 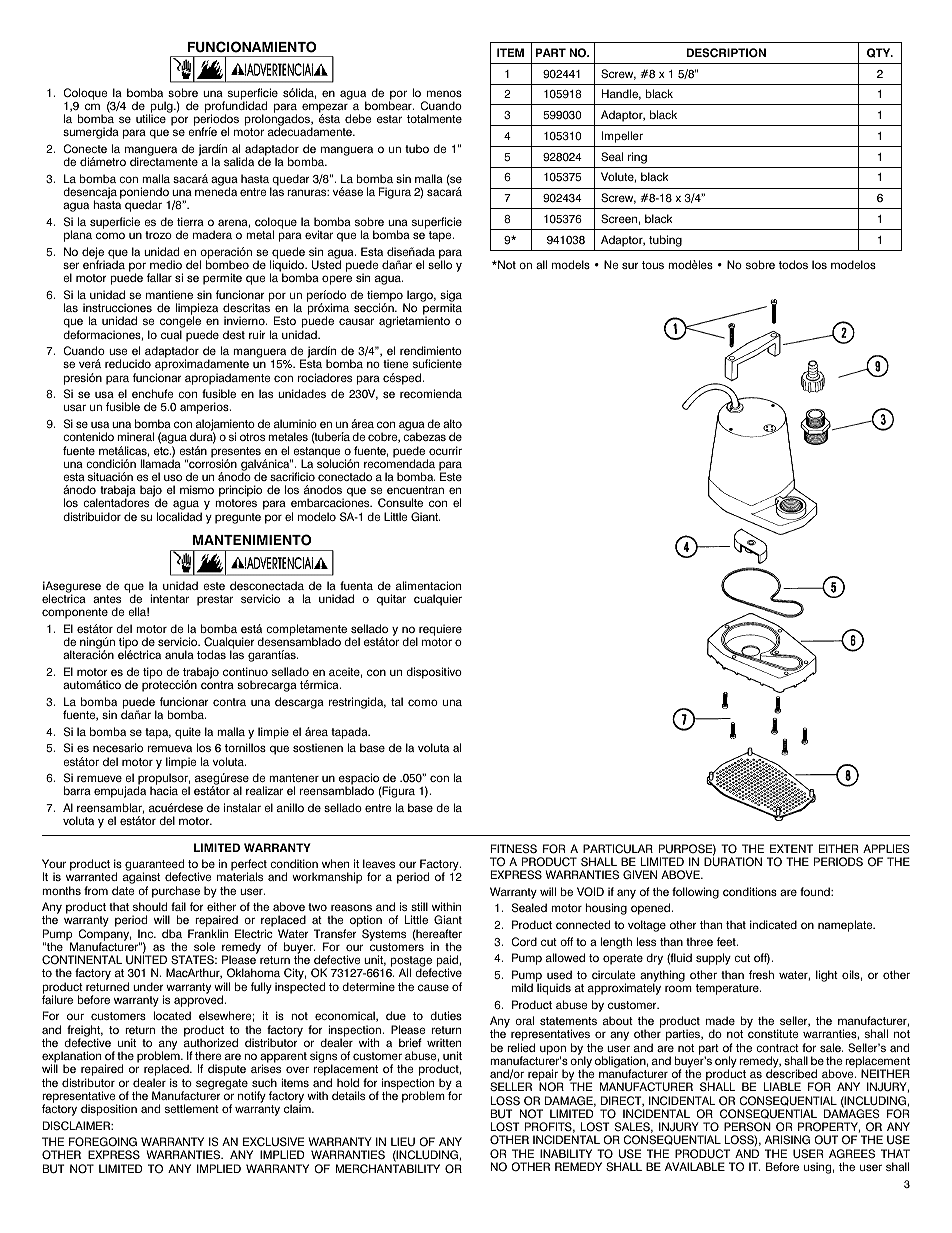 What do you see at coordinates (299, 703) in the document?
I see `descarga` at bounding box center [299, 703].
